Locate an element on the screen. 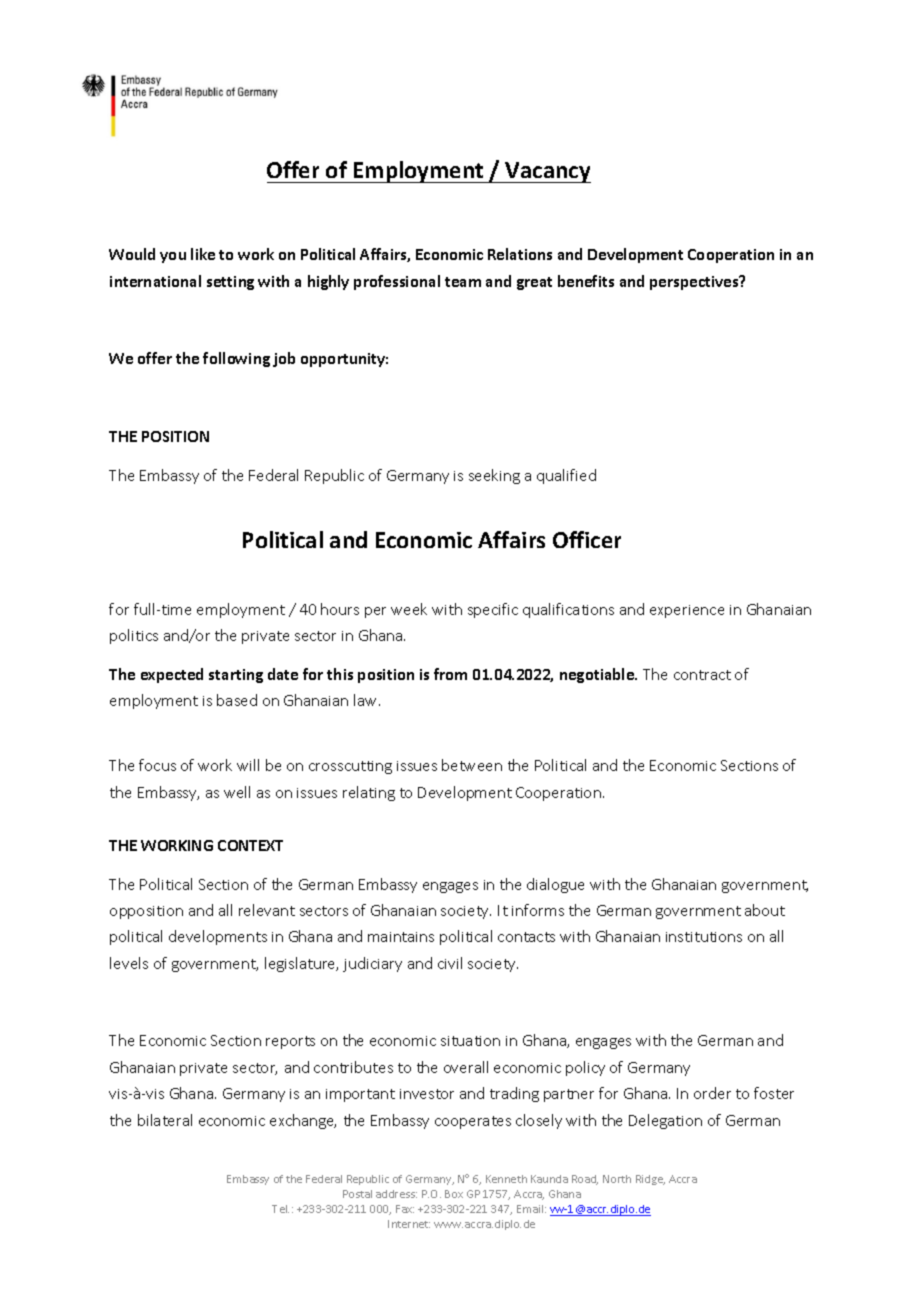 The image size is (924, 1308). like is located at coordinates (203, 254).
